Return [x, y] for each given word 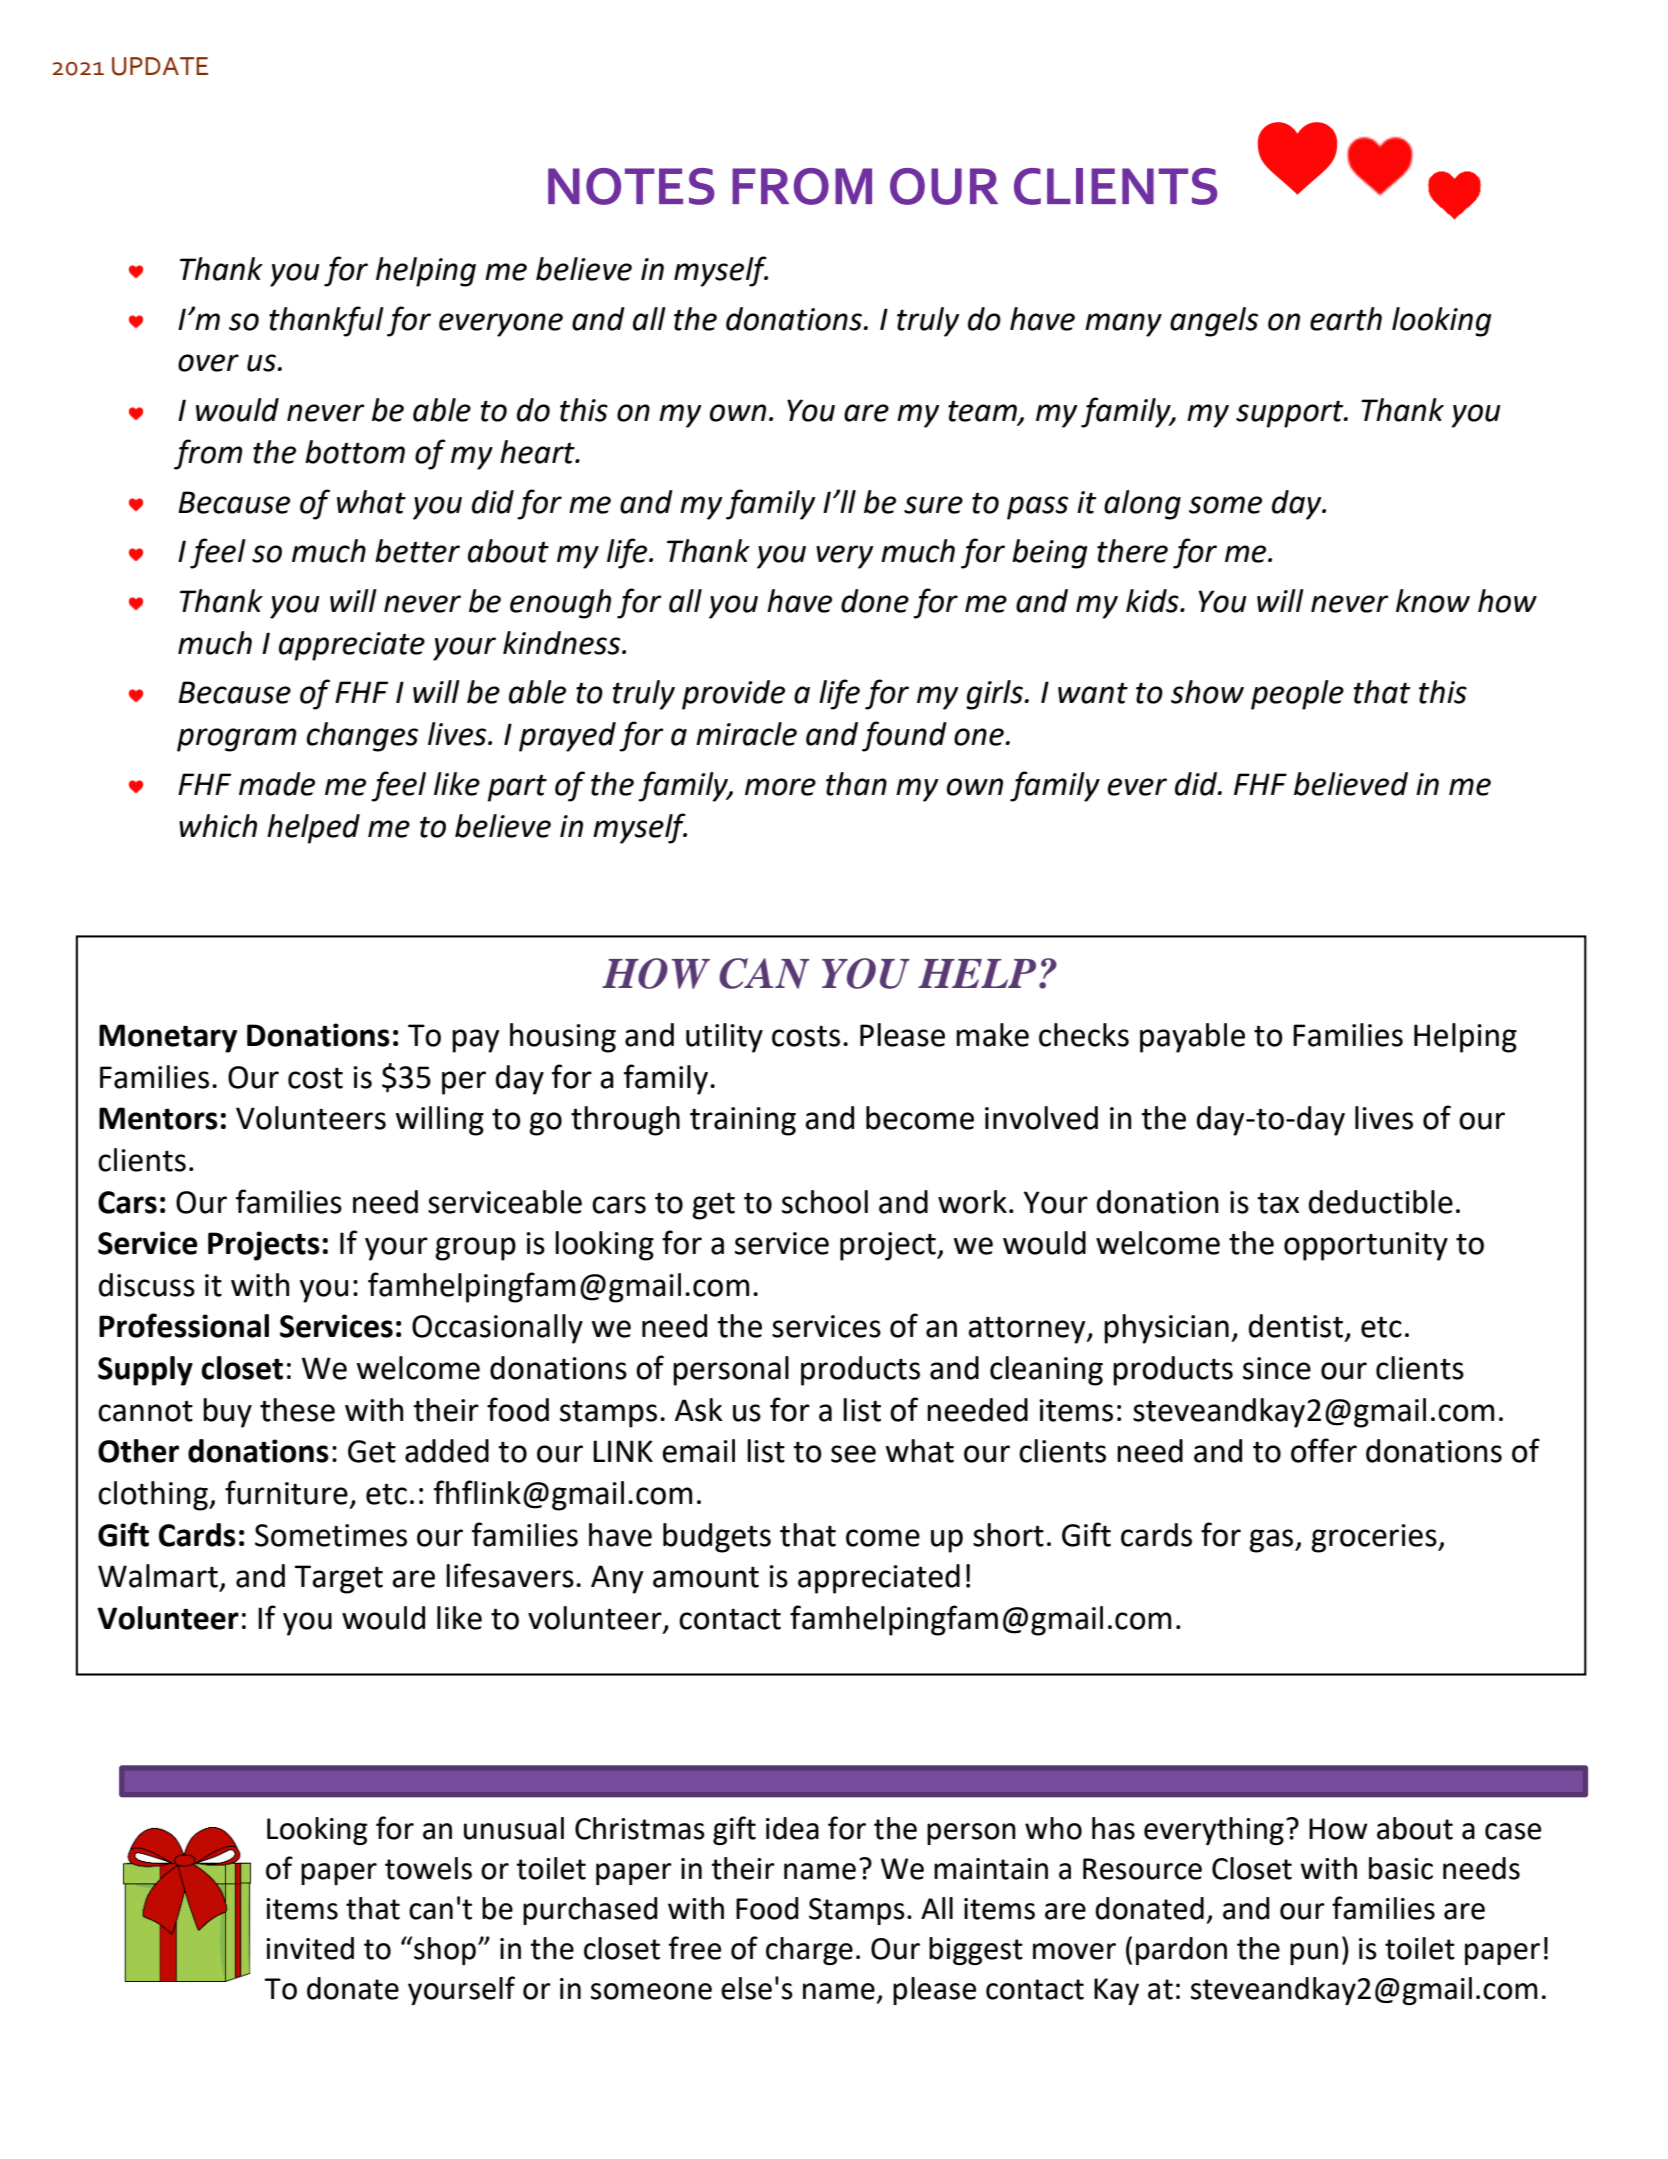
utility [724, 1038]
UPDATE [160, 66]
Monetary [168, 1038]
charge [809, 1951]
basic [1401, 1868]
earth [1346, 319]
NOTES [631, 186]
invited [310, 1948]
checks [1084, 1035]
